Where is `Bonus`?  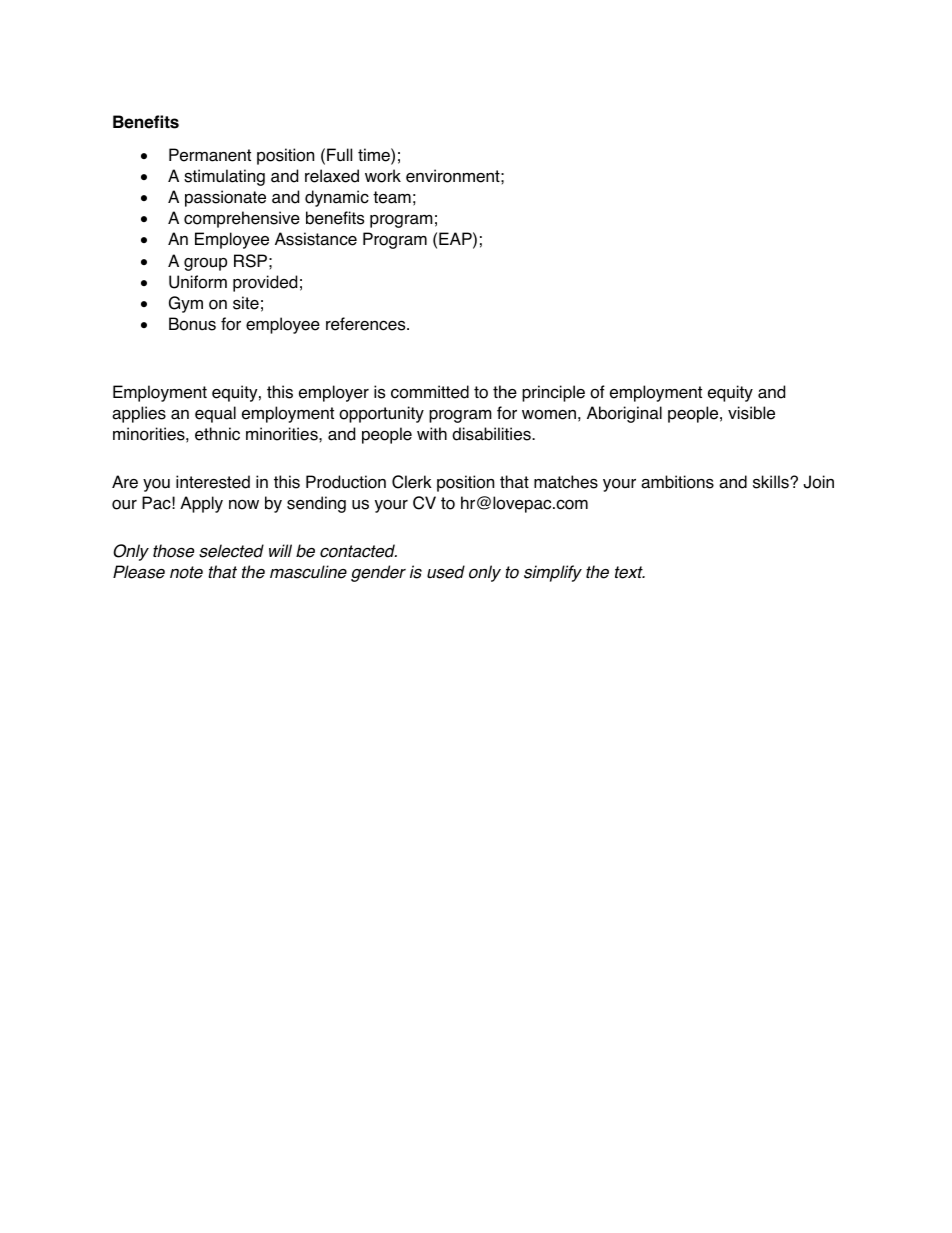 Bonus is located at coordinates (192, 324).
